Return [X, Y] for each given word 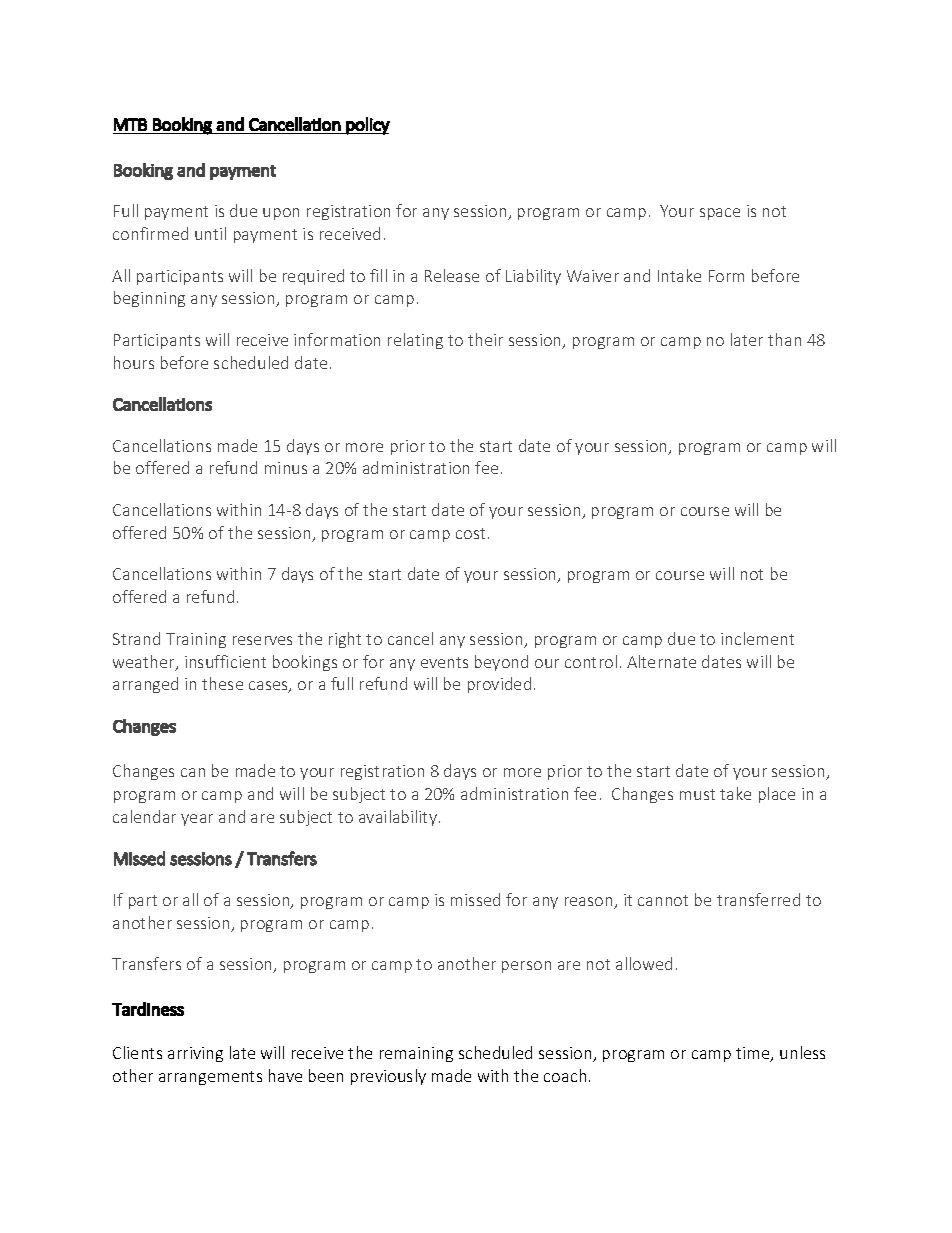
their [485, 339]
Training [196, 640]
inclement [757, 638]
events [444, 662]
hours [134, 362]
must [697, 794]
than [784, 339]
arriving [195, 1054]
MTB [130, 124]
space [720, 214]
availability [398, 818]
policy [367, 126]
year [197, 820]
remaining [416, 1054]
